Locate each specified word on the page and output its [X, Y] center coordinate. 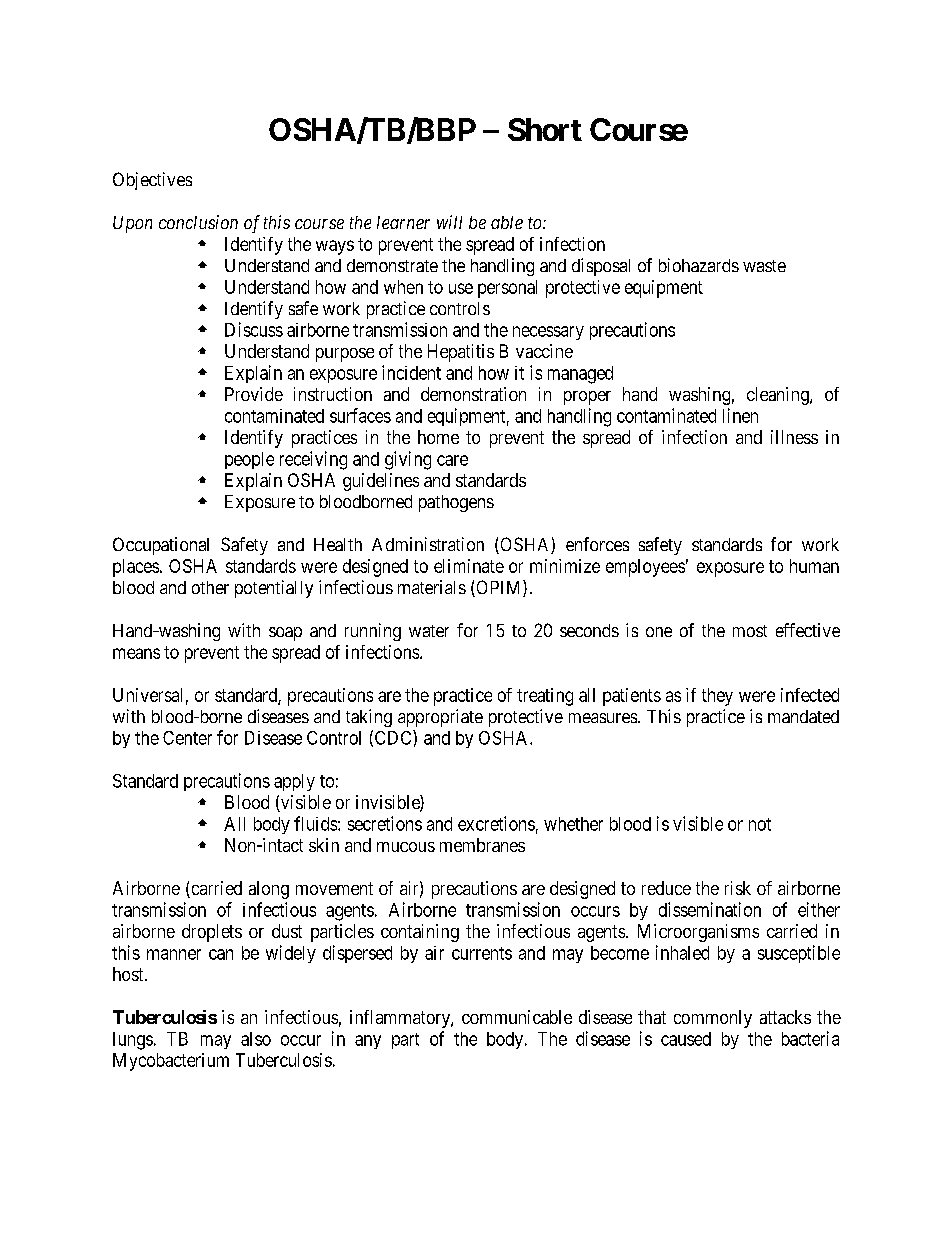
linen [740, 415]
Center [187, 738]
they [717, 697]
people [249, 460]
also [256, 1039]
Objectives [152, 181]
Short [545, 129]
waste [764, 266]
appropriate [440, 718]
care [452, 460]
